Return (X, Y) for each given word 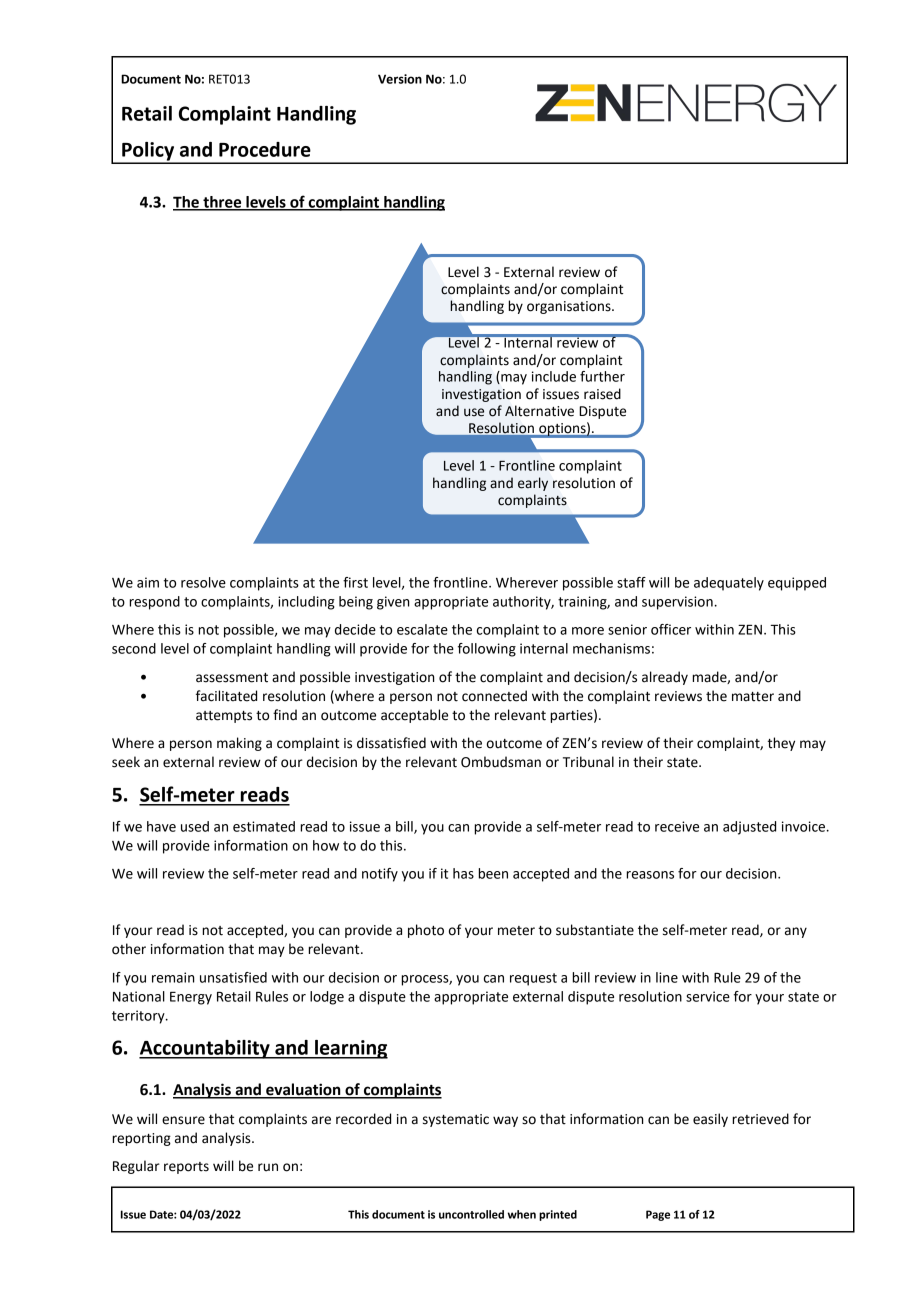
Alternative (539, 411)
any (796, 932)
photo (426, 931)
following (487, 650)
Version (400, 79)
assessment (232, 678)
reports (186, 1168)
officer (671, 629)
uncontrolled (471, 1214)
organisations (570, 307)
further (602, 376)
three (222, 203)
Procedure (265, 149)
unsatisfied (233, 977)
